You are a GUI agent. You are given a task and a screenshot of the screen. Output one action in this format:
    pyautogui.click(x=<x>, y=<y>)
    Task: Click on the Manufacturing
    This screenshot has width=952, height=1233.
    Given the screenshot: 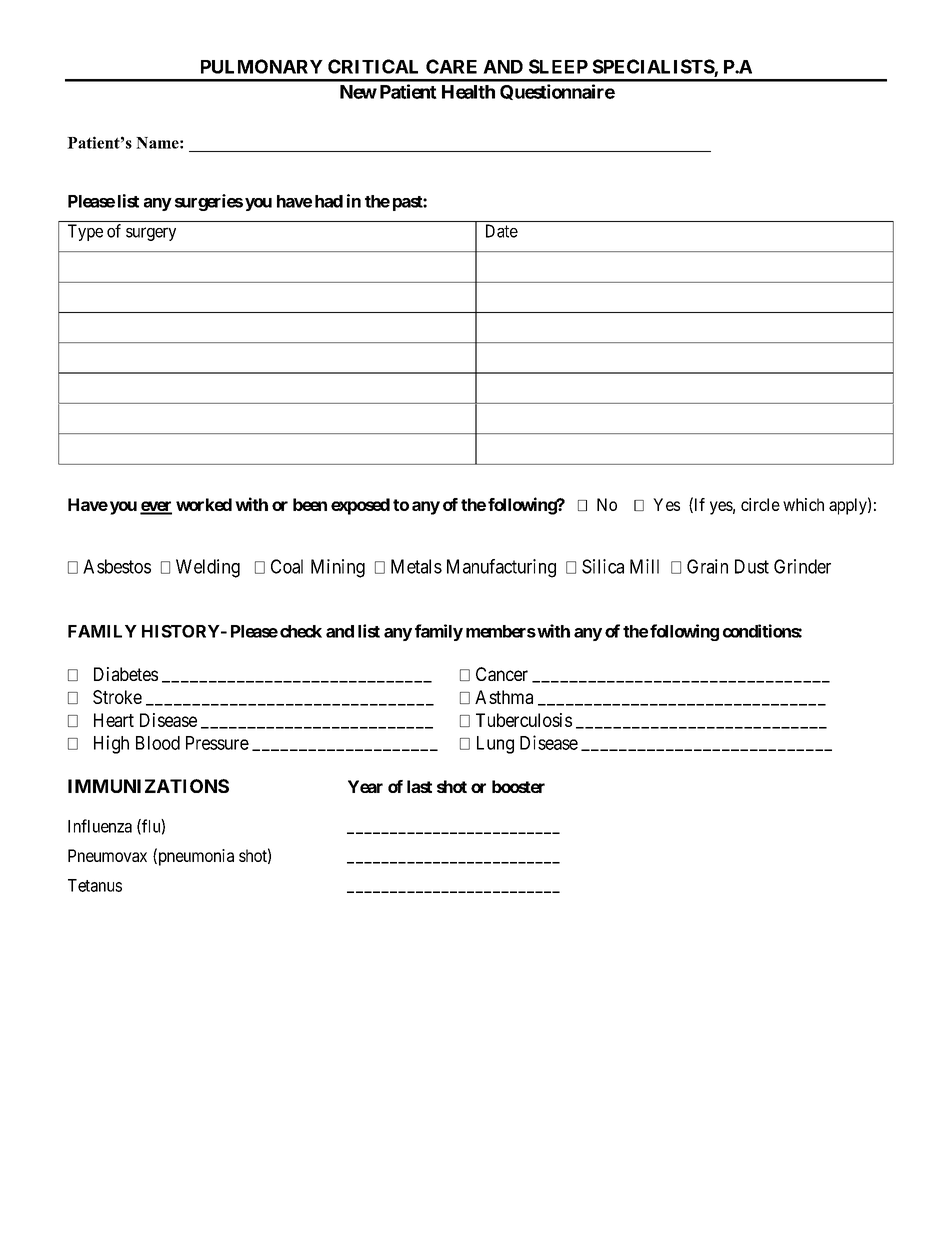 What is the action you would take?
    pyautogui.click(x=501, y=568)
